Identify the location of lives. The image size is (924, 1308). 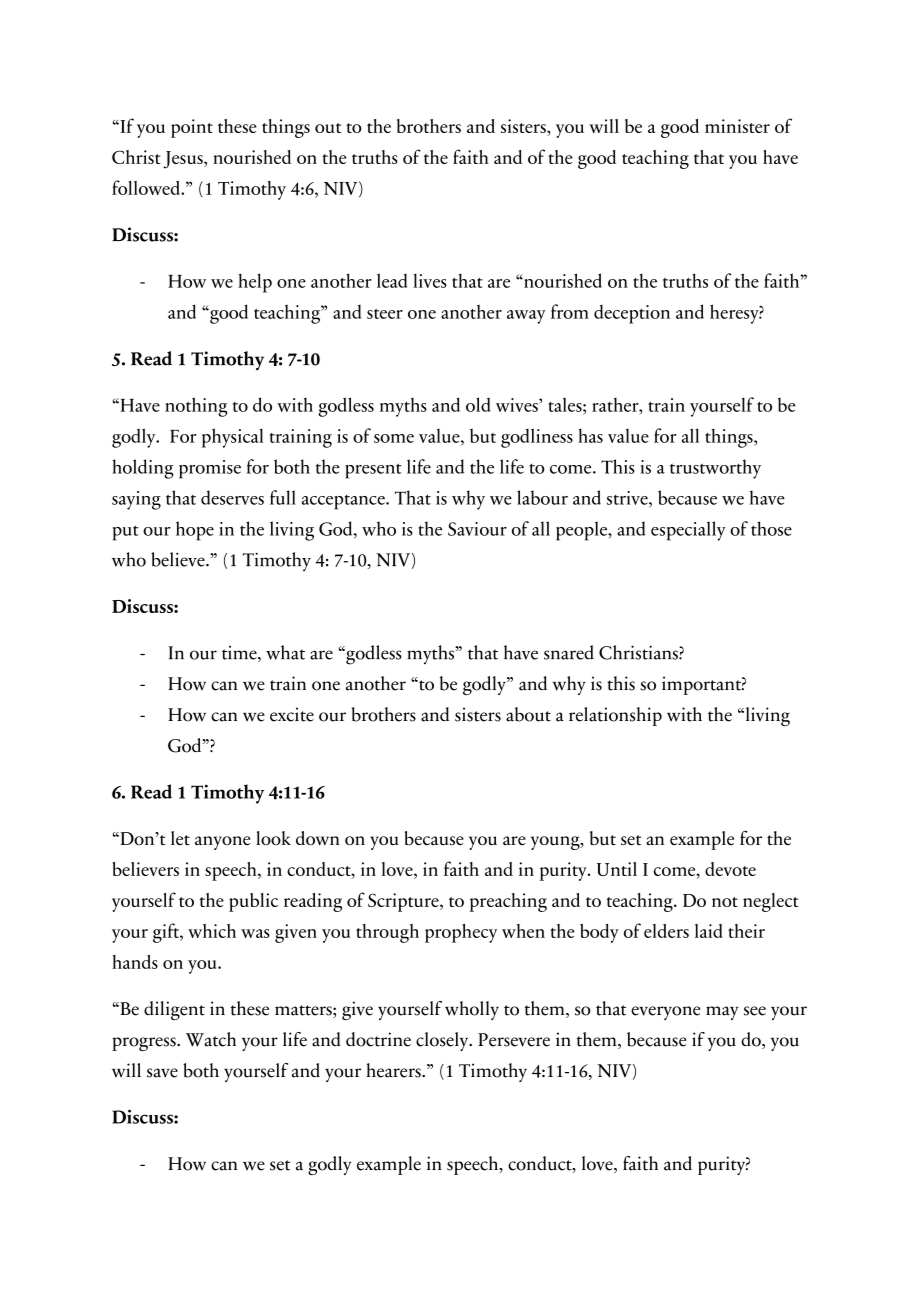
(430, 281).
